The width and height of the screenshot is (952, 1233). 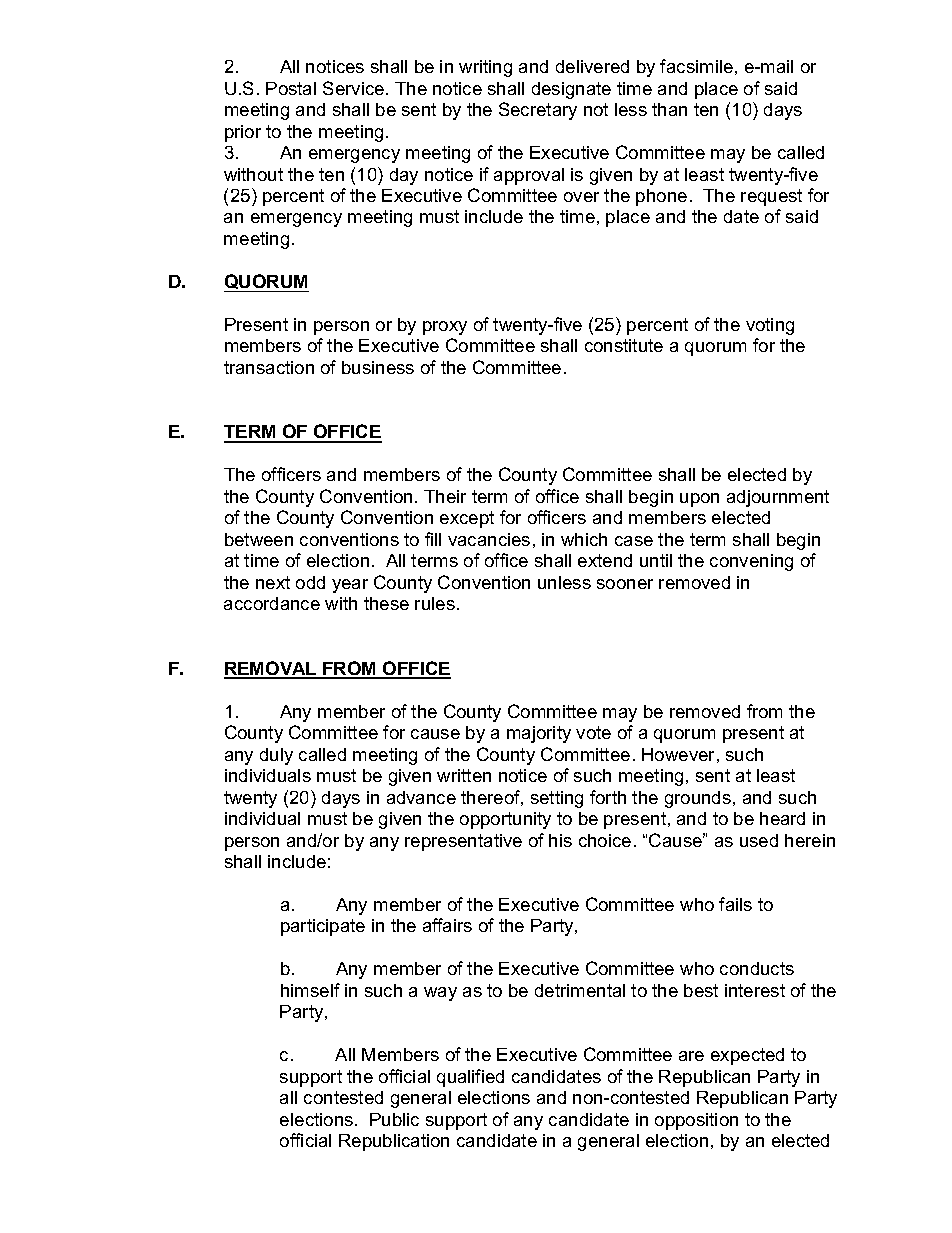 What do you see at coordinates (276, 756) in the screenshot?
I see `duly` at bounding box center [276, 756].
